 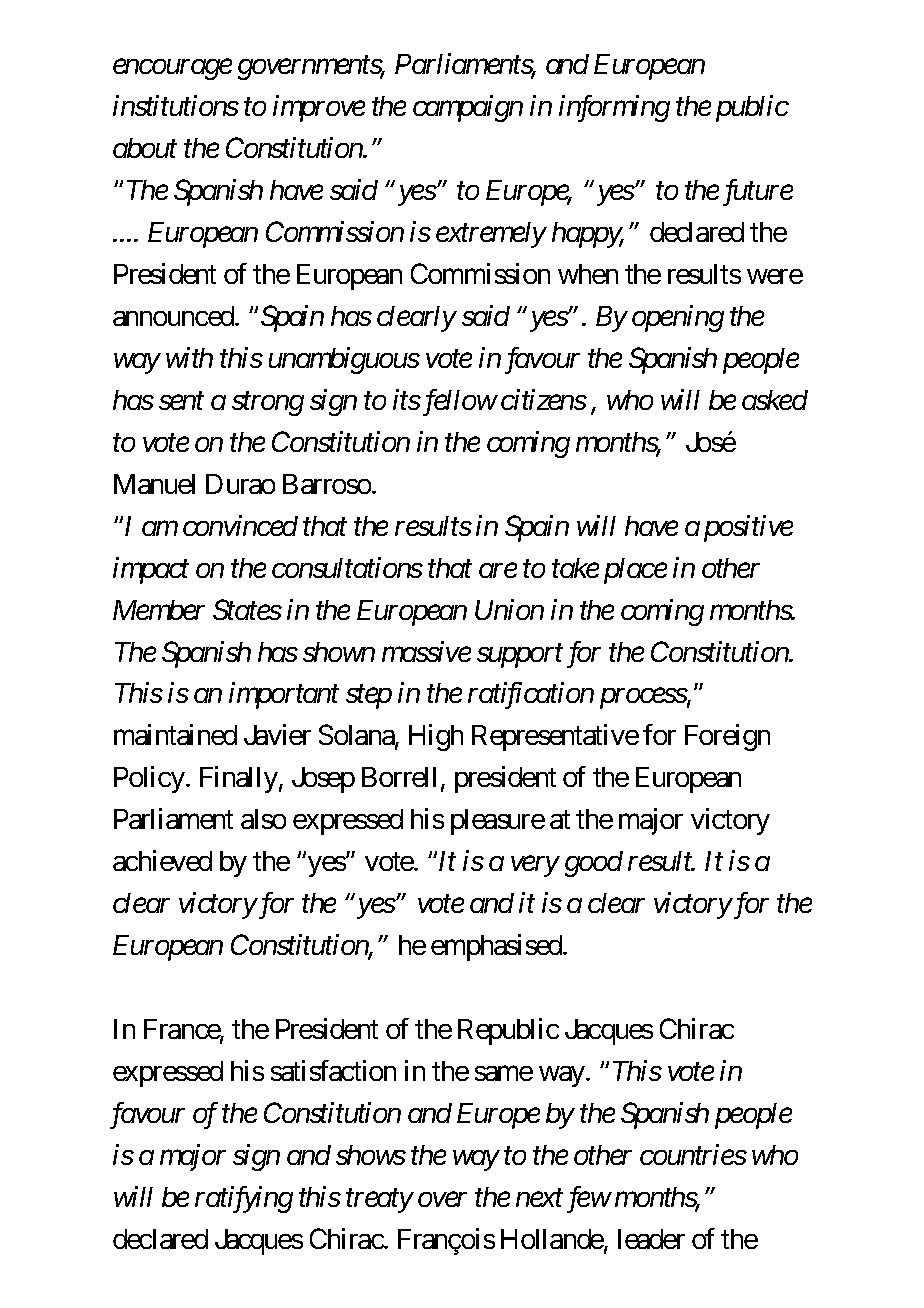 I want to click on Foreign, so click(x=727, y=737).
